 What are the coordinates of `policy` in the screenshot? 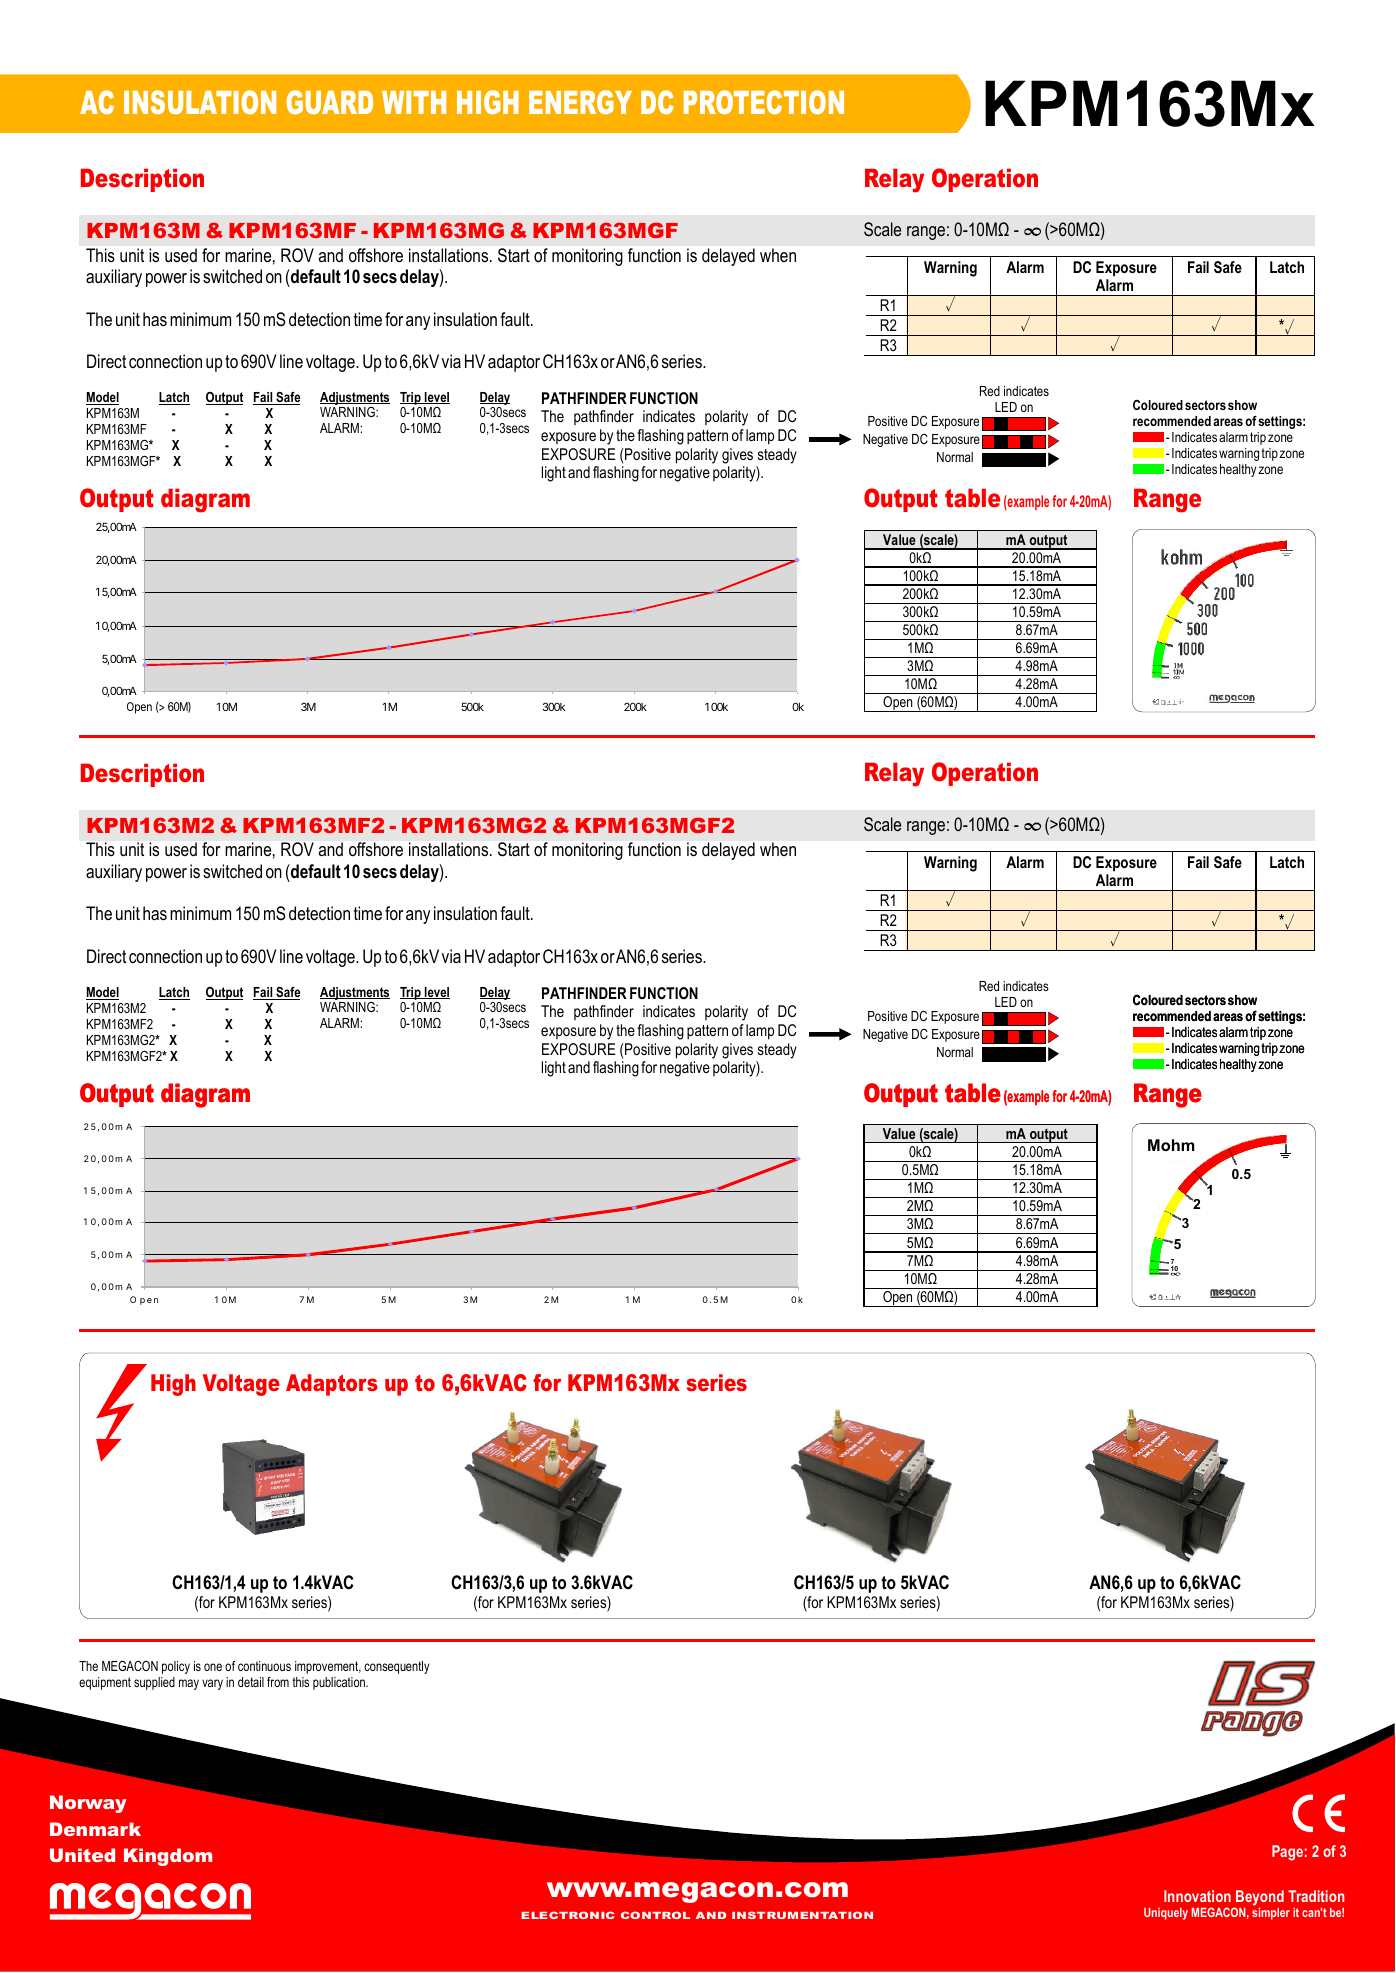 It's located at (176, 1667).
